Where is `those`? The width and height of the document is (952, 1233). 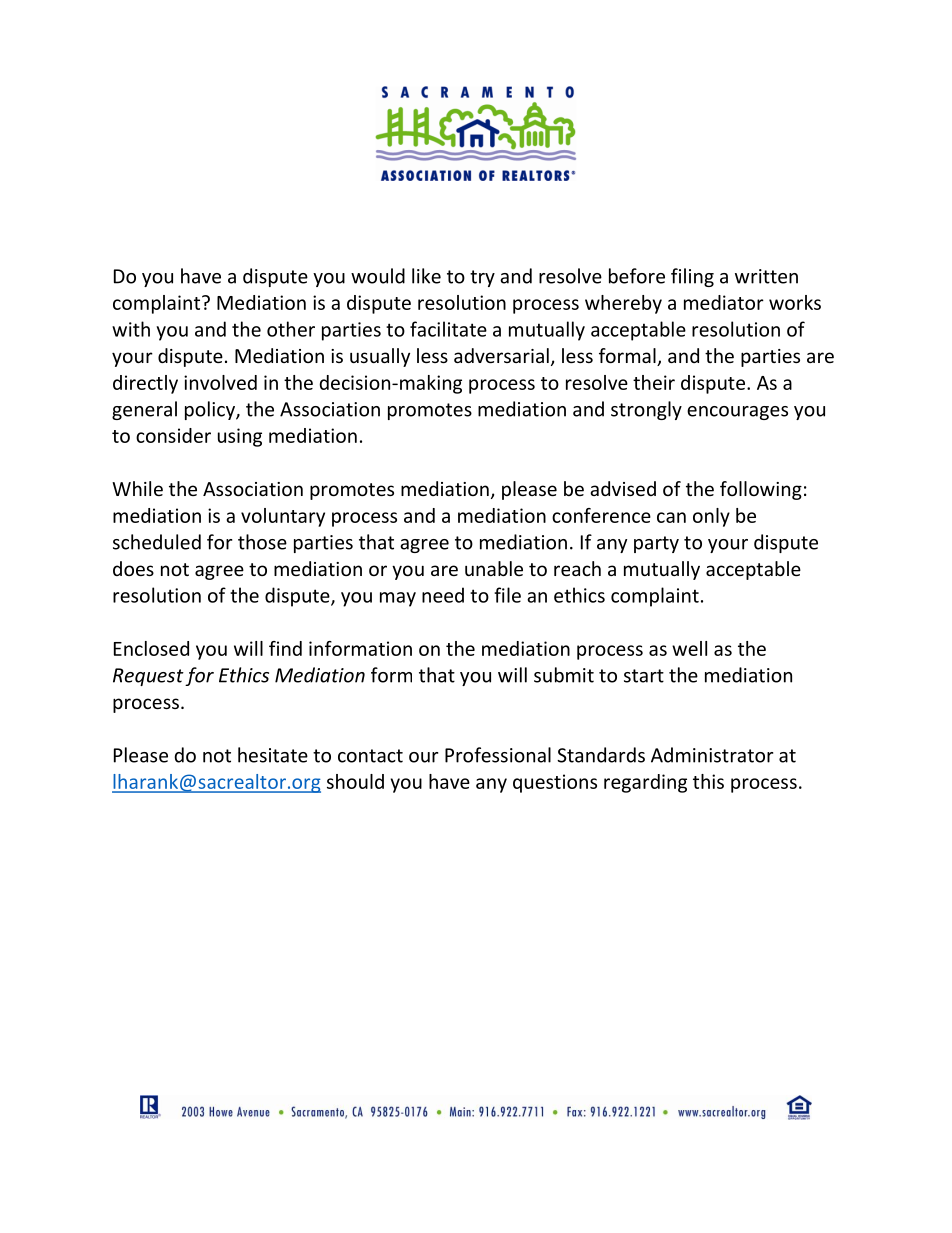
those is located at coordinates (262, 542).
